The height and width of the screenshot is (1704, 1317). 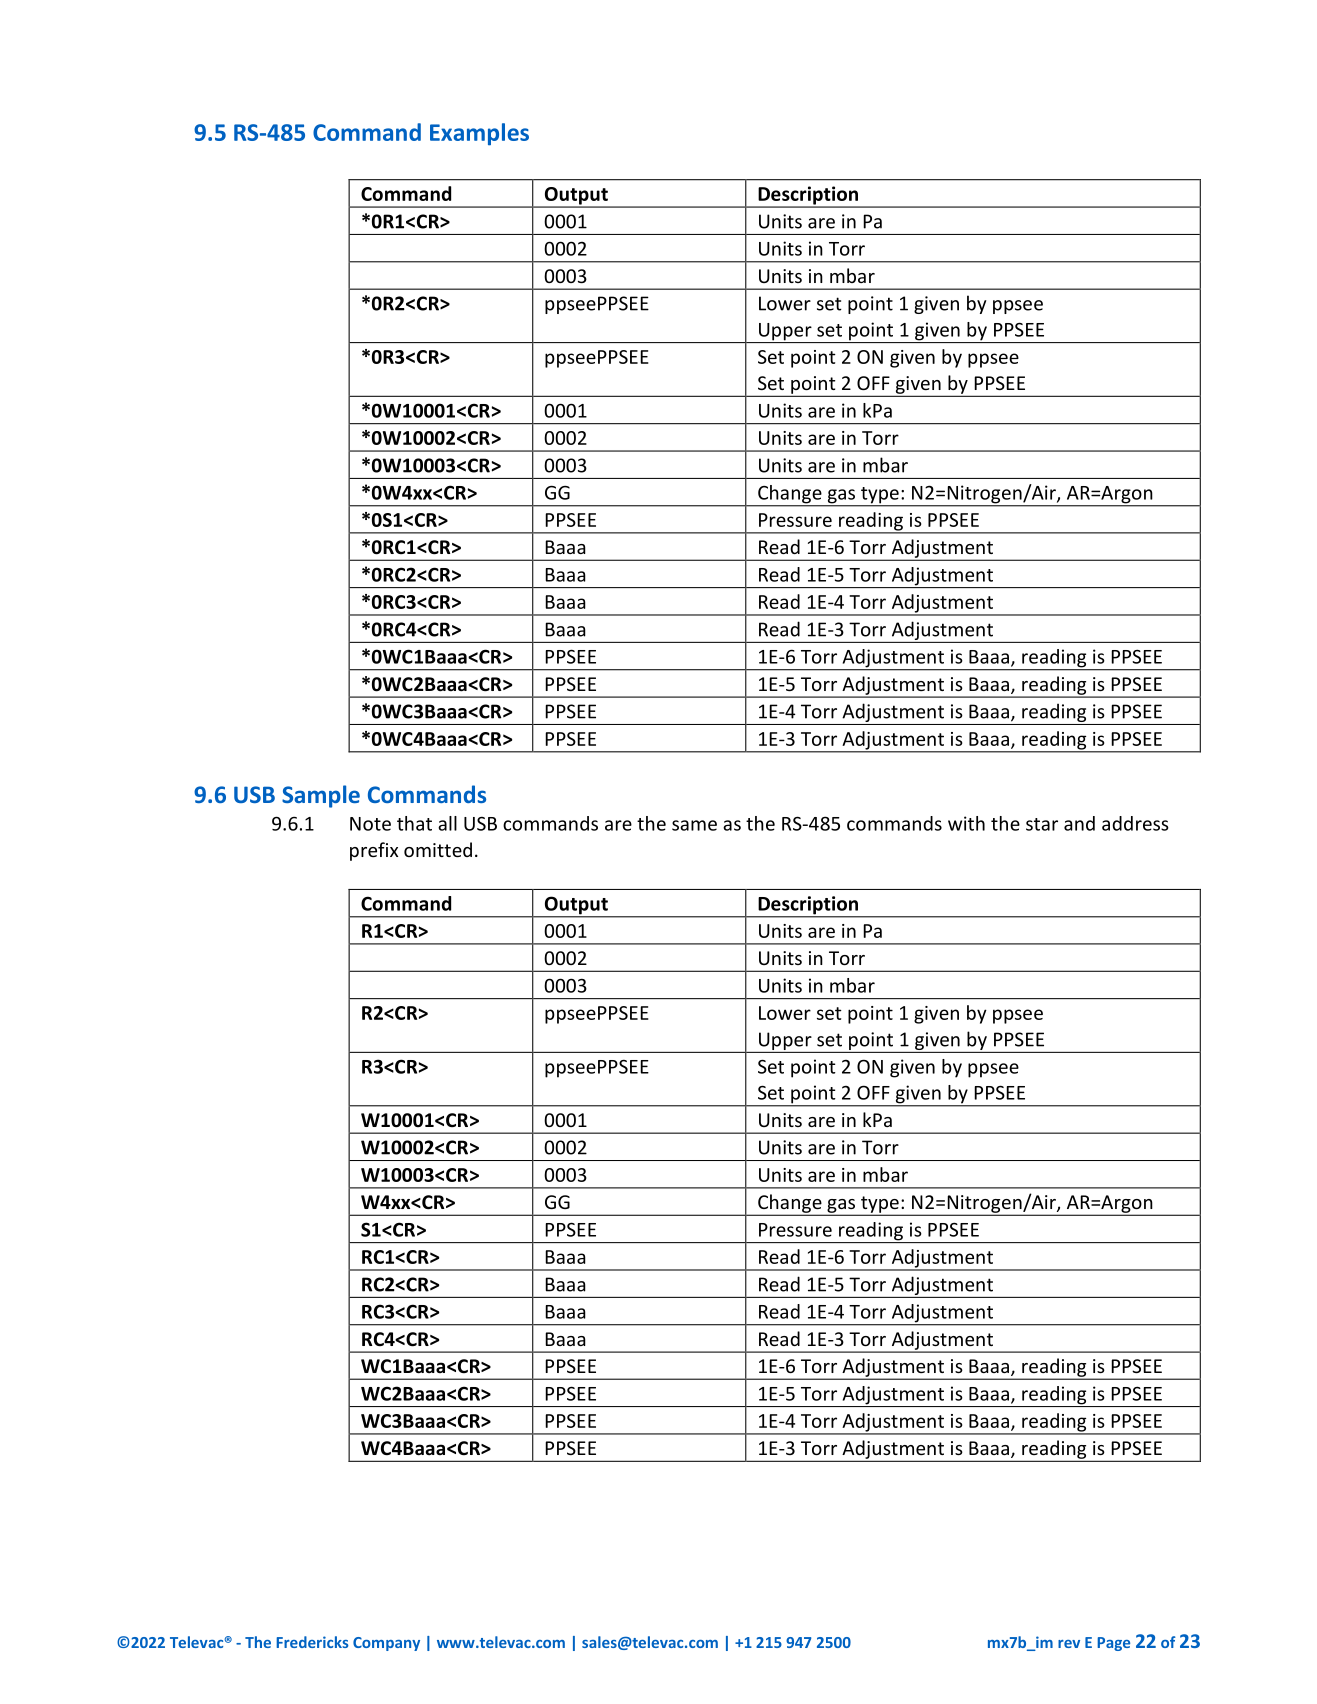 I want to click on address, so click(x=1135, y=823).
